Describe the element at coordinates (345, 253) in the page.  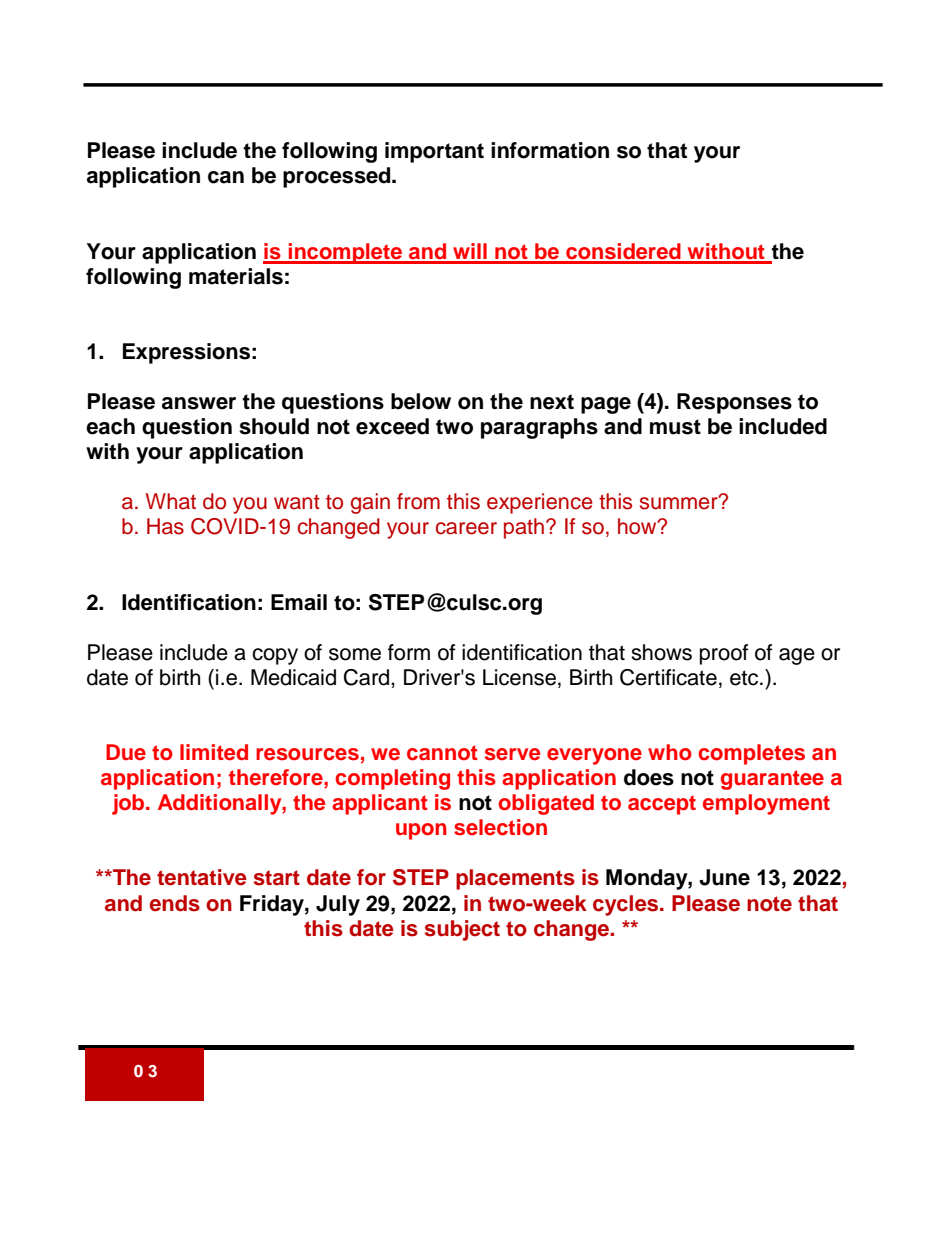
I see `incomplete` at that location.
